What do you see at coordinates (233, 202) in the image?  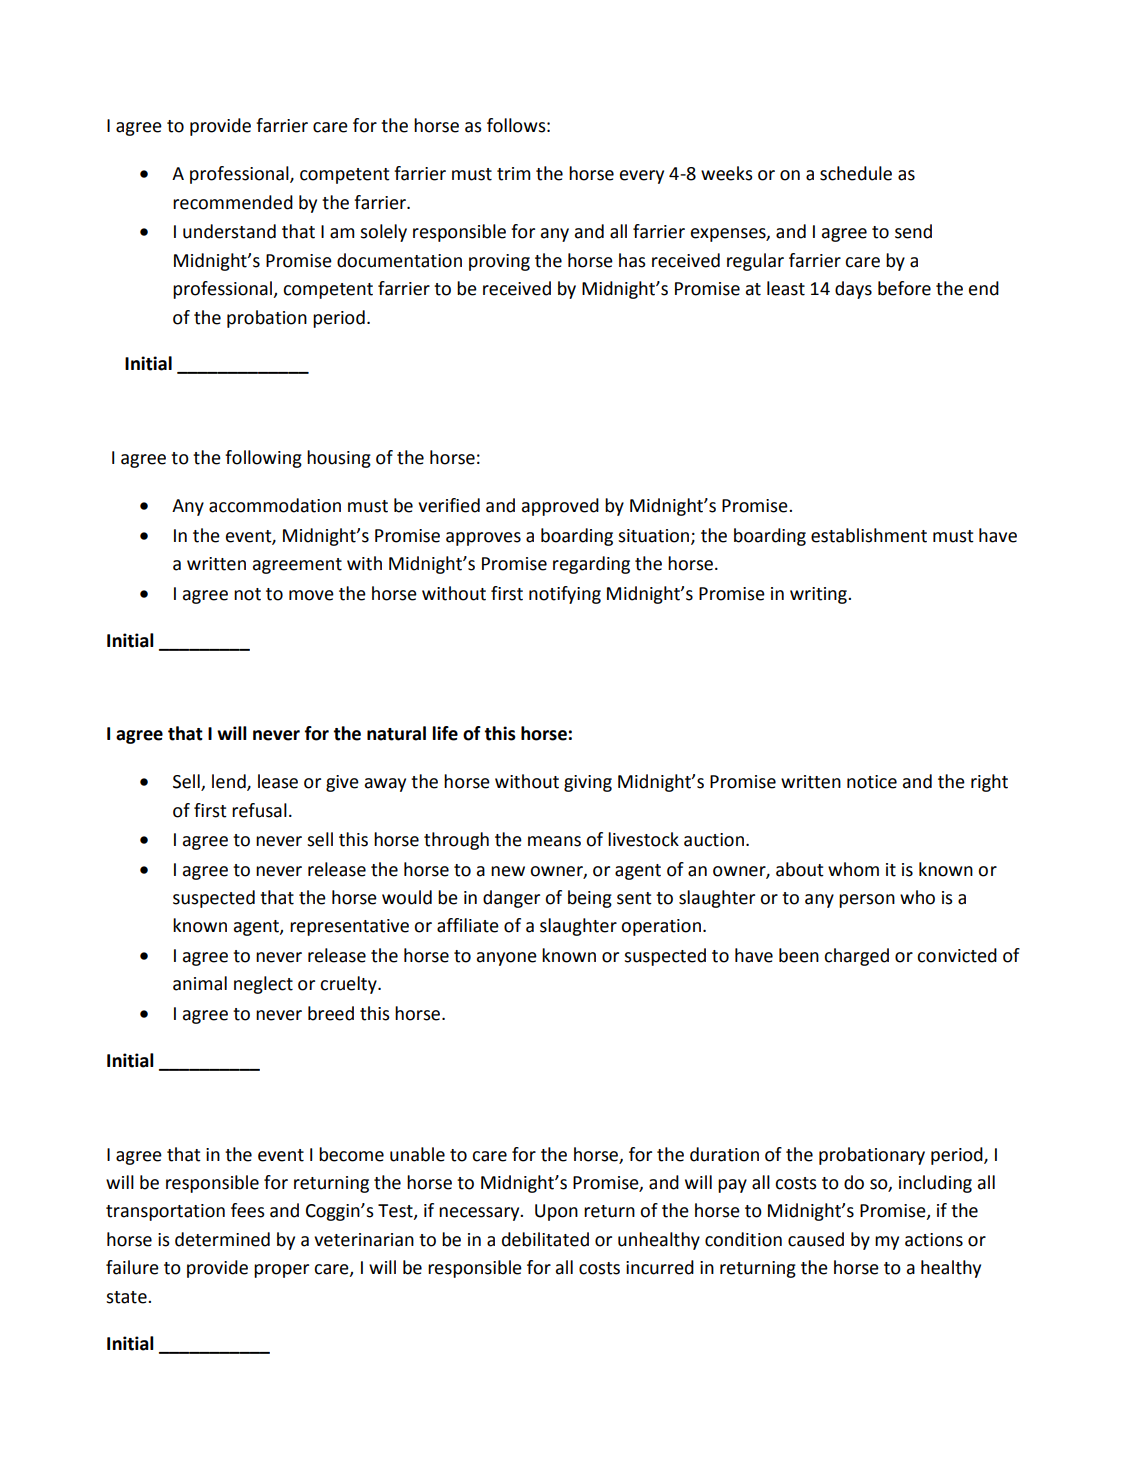 I see `recommended` at bounding box center [233, 202].
